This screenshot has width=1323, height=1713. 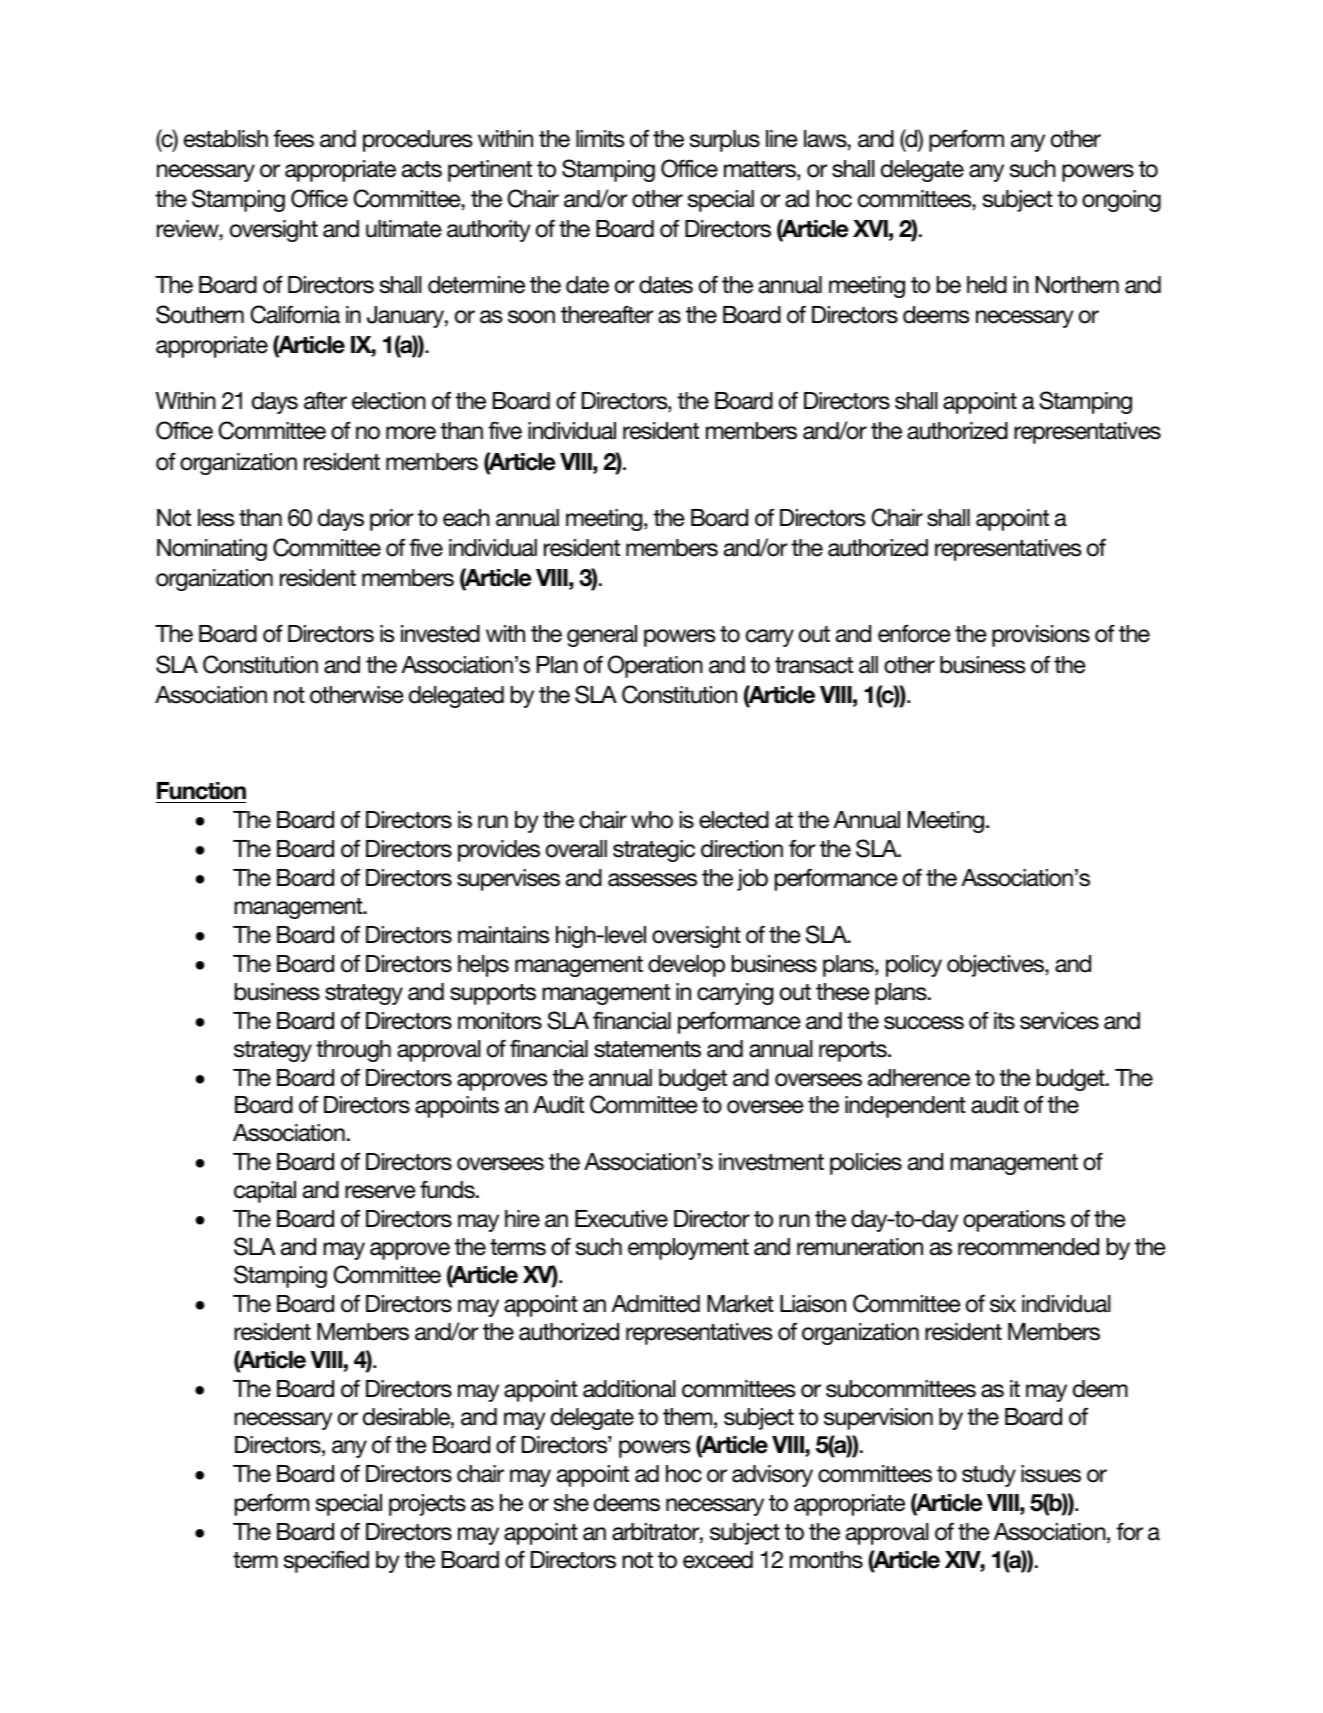 I want to click on fees, so click(x=293, y=138).
